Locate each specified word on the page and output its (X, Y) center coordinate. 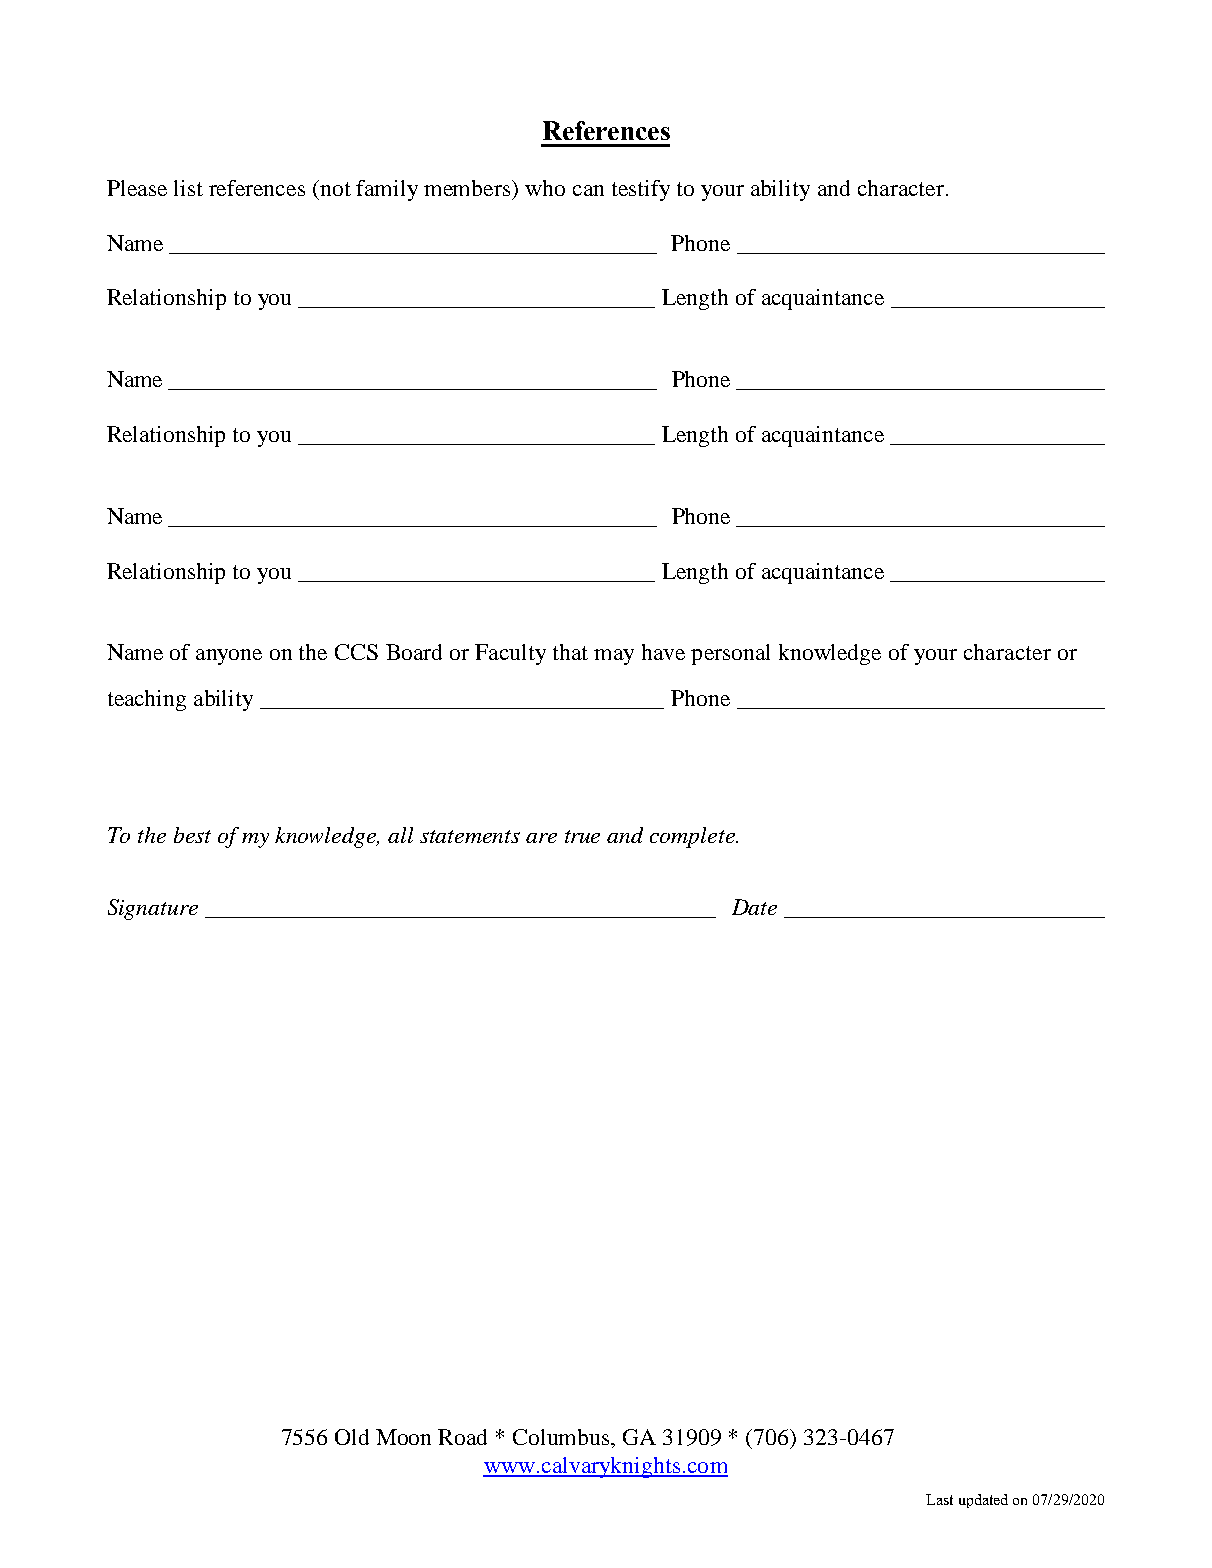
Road (462, 1437)
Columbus (562, 1437)
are (541, 838)
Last (939, 1499)
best (192, 835)
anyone (229, 657)
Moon (403, 1437)
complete (693, 837)
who (545, 188)
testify (641, 190)
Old (352, 1437)
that (570, 652)
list (188, 188)
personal (730, 654)
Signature (153, 909)
